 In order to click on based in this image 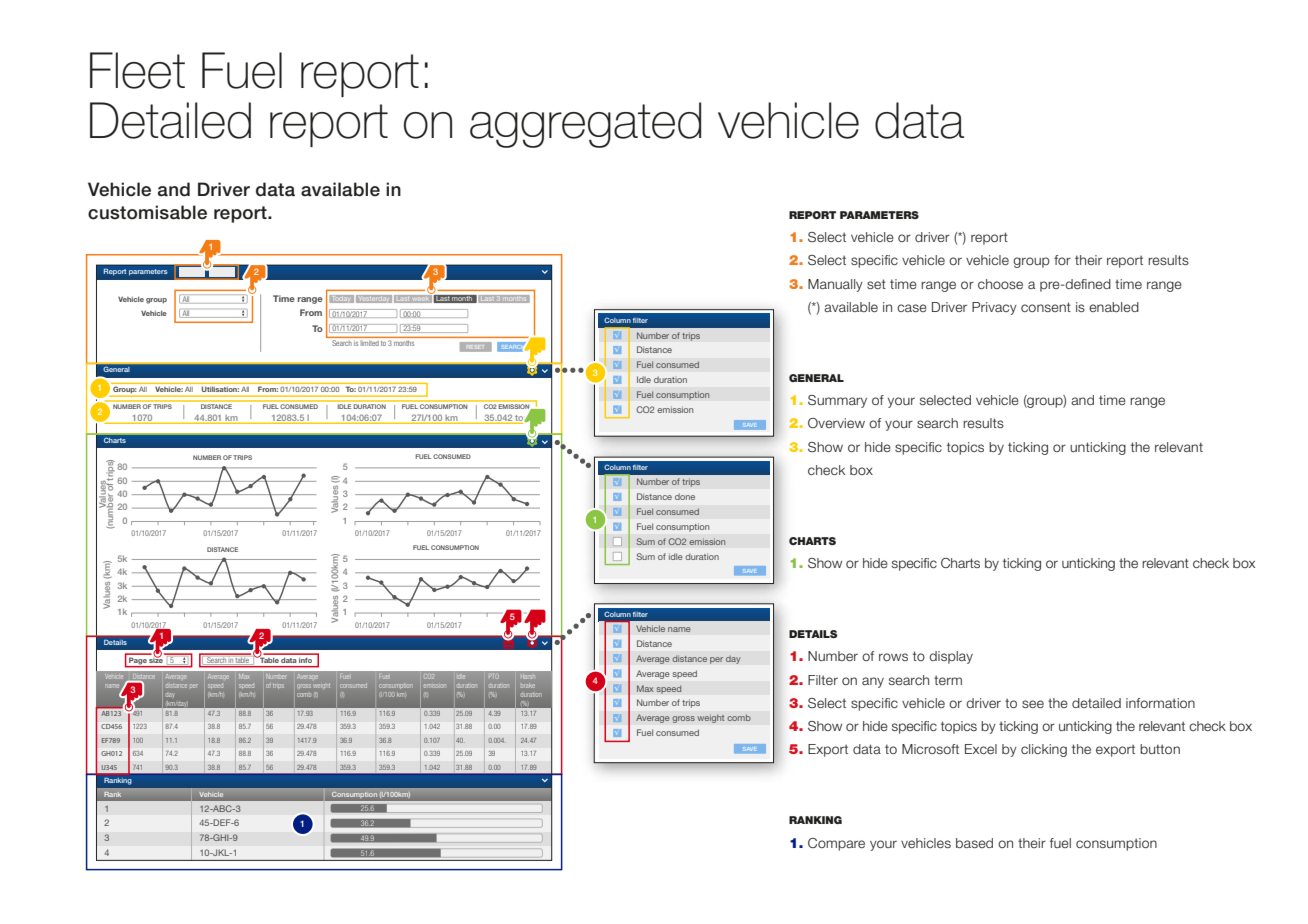, I will do `click(974, 843)`.
